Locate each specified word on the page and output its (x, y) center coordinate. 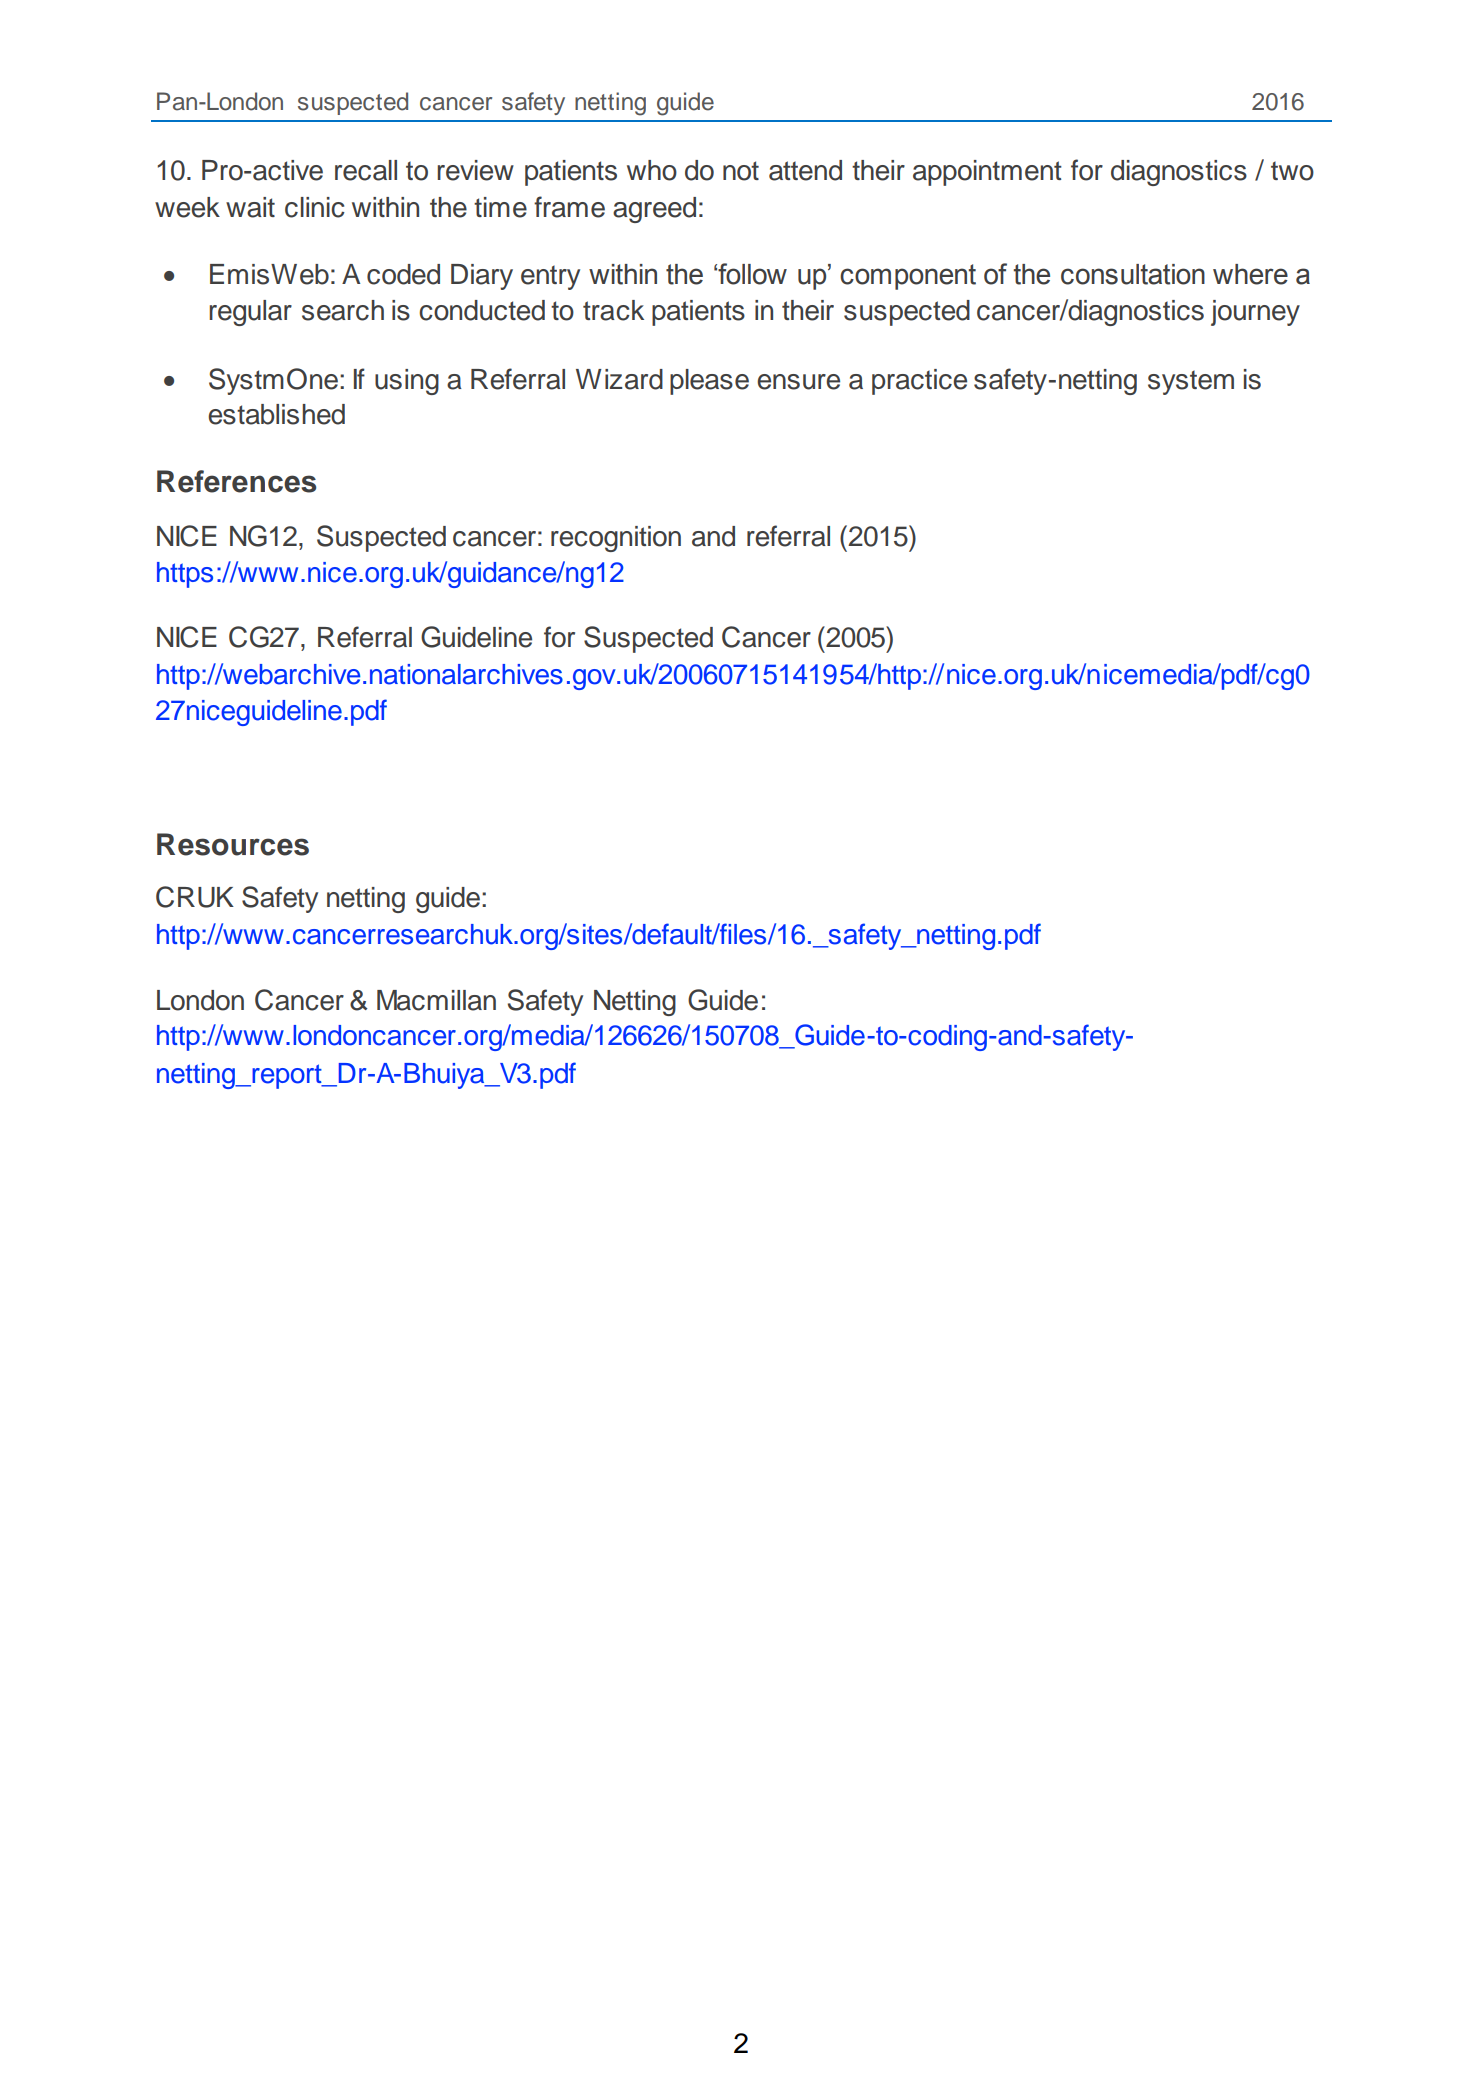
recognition (616, 539)
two (1292, 171)
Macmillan (436, 1000)
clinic (315, 207)
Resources (233, 844)
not (741, 171)
